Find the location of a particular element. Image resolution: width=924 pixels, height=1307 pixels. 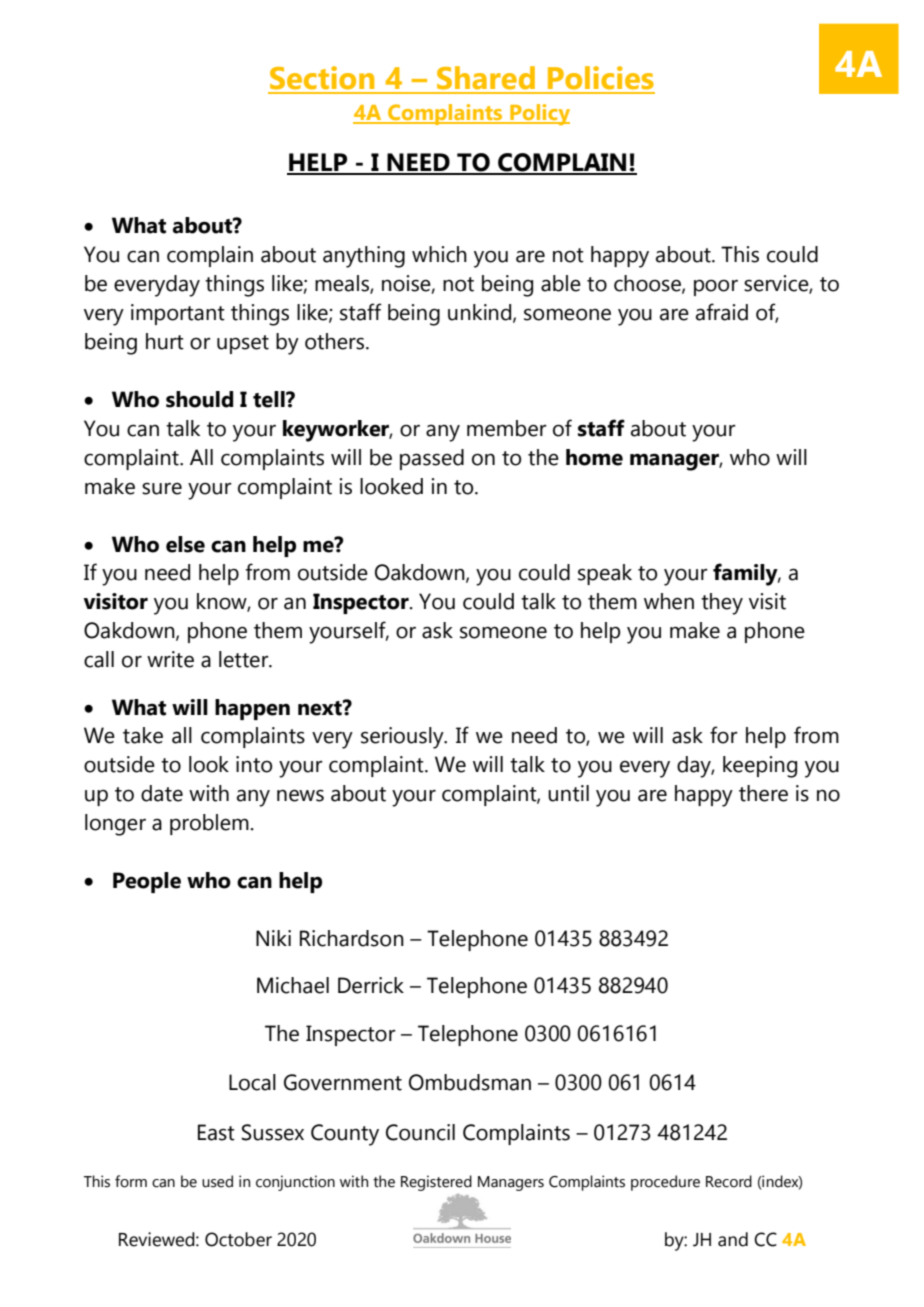

important is located at coordinates (178, 314).
